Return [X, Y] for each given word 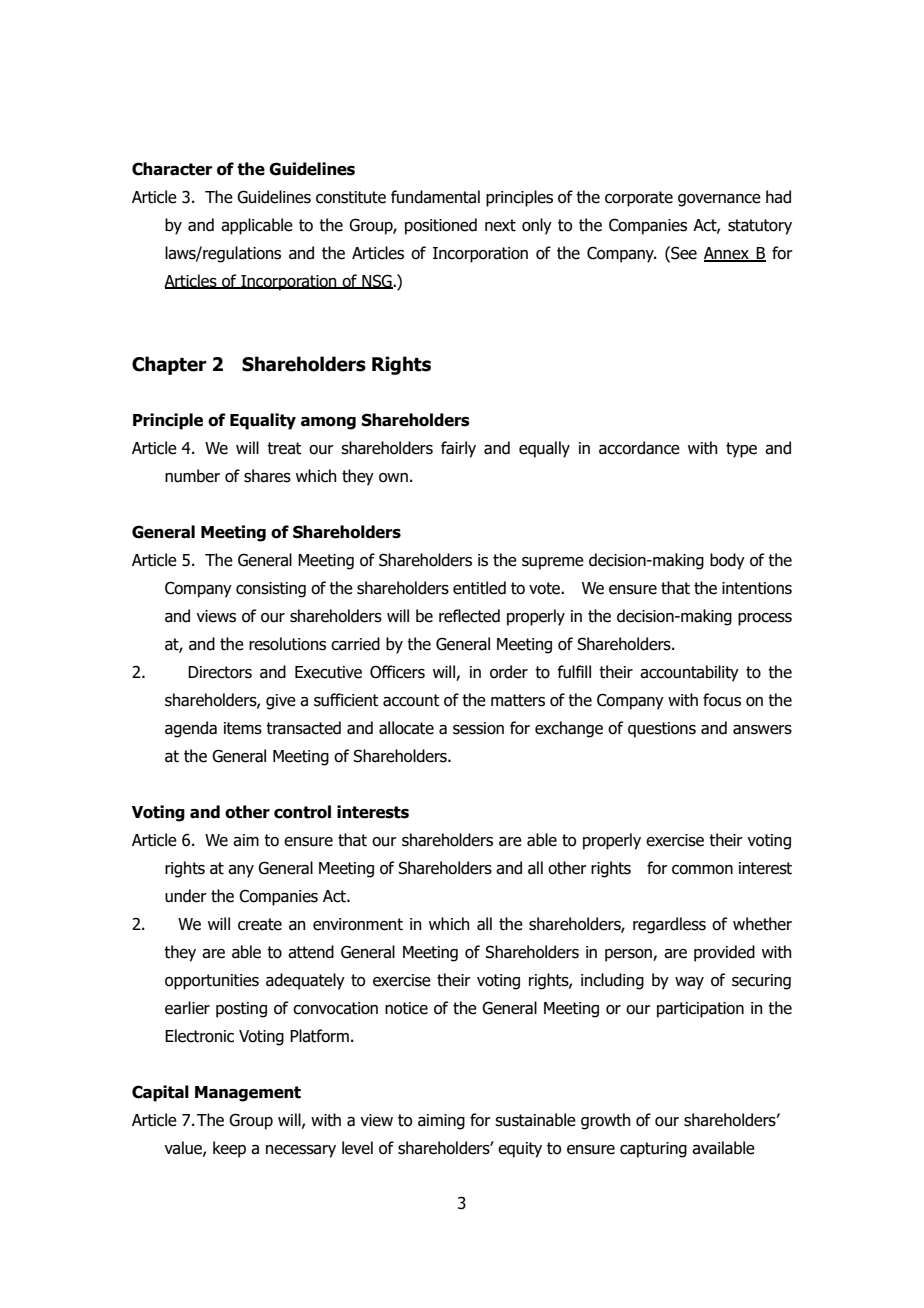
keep [229, 1149]
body [727, 561]
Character [172, 169]
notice [406, 1008]
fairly [458, 449]
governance [719, 200]
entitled [479, 588]
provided [724, 953]
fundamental [435, 197]
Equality [263, 421]
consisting [271, 590]
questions [662, 730]
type [741, 450]
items [243, 728]
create [260, 924]
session [478, 728]
